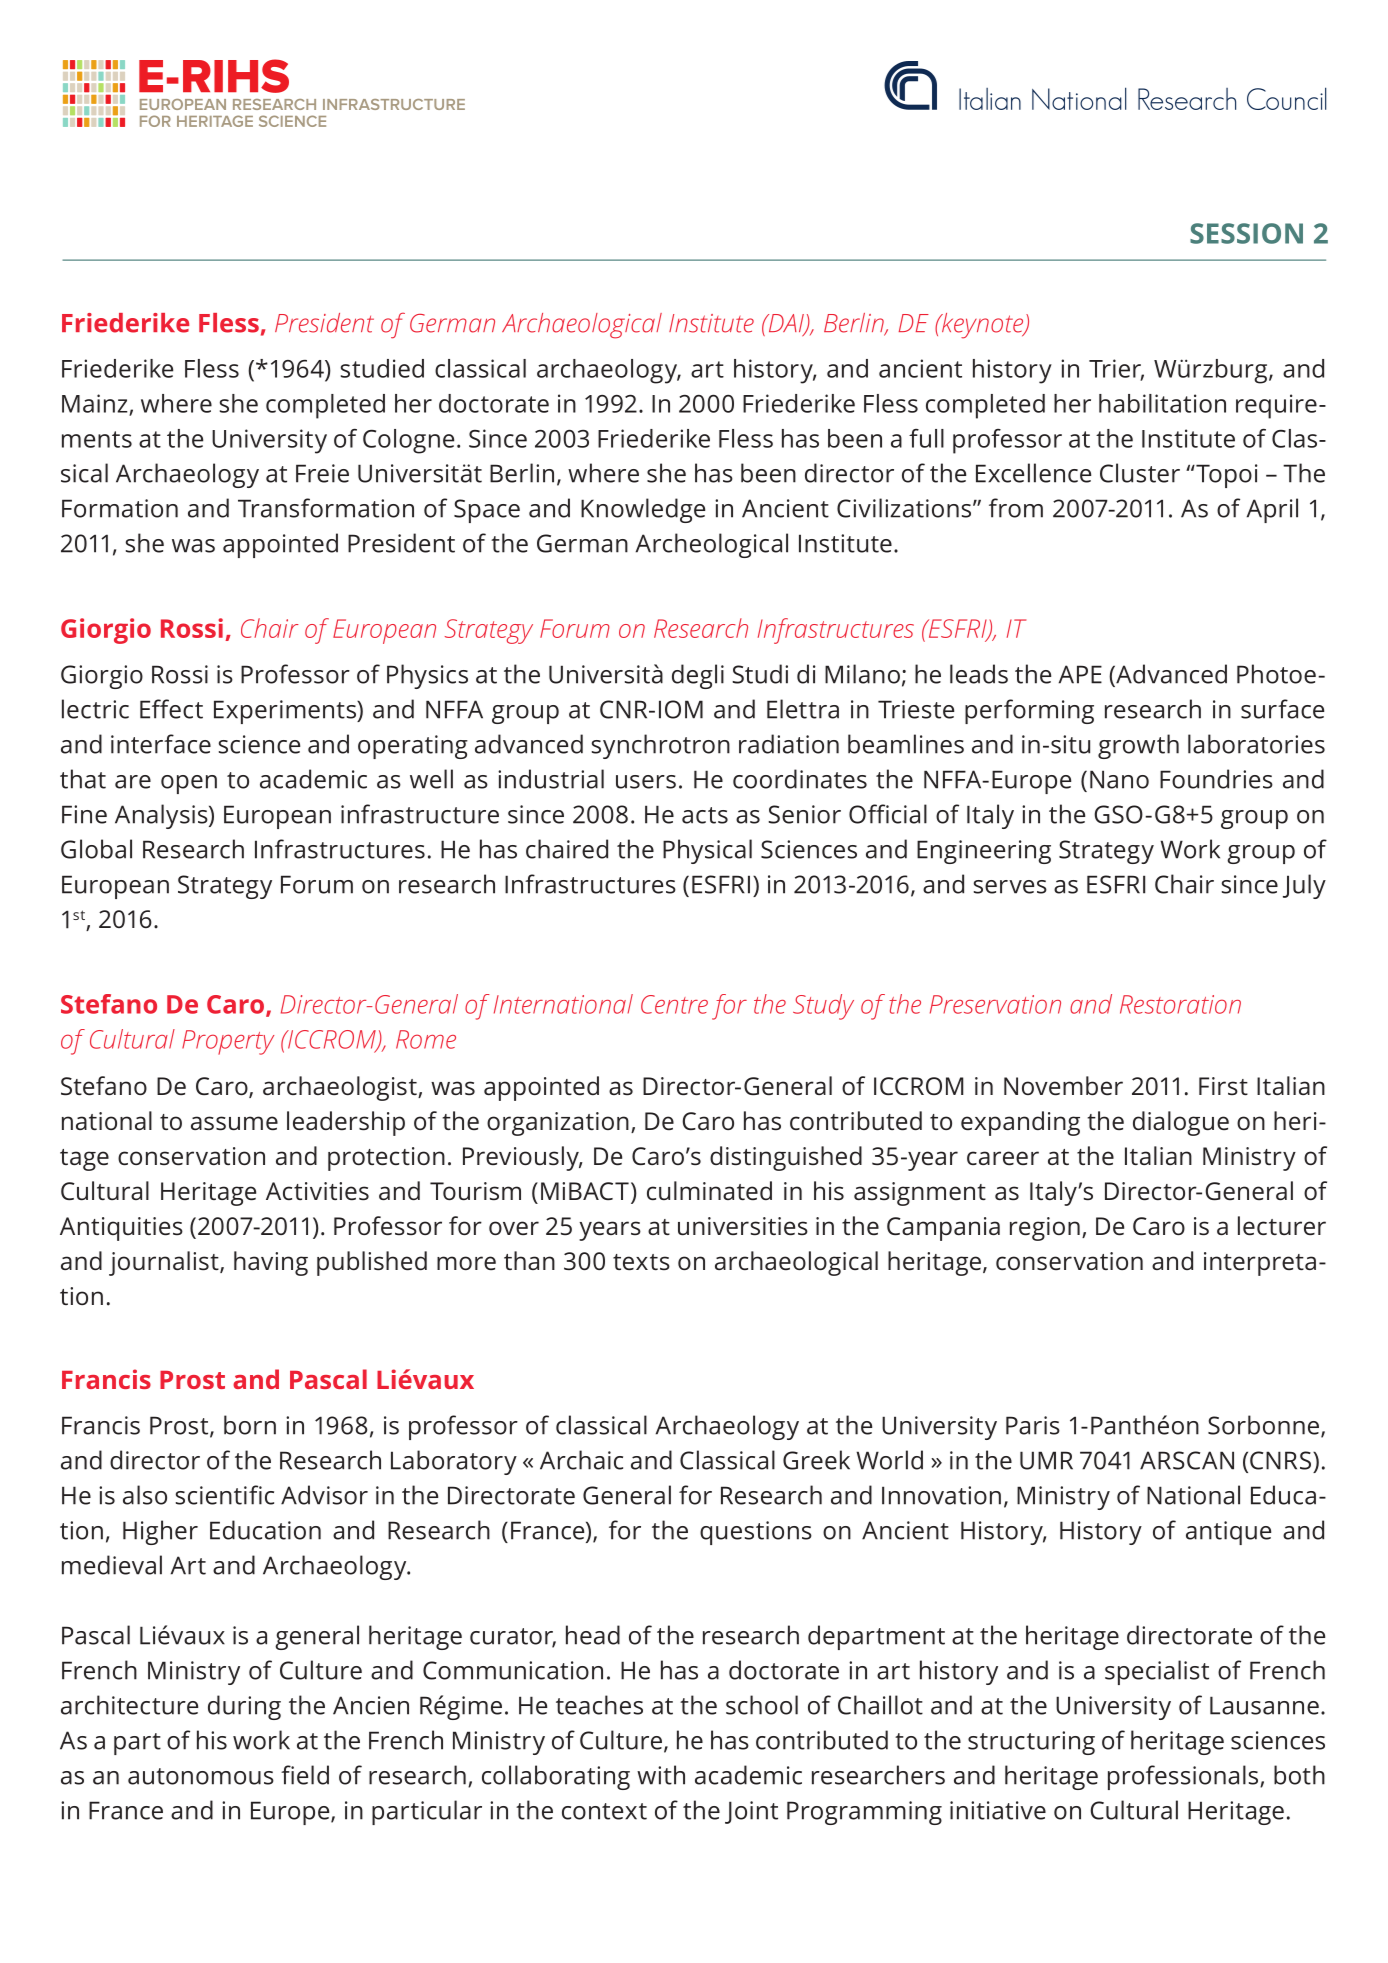 The height and width of the image is (1963, 1388). What do you see at coordinates (641, 1262) in the image?
I see `texts` at bounding box center [641, 1262].
